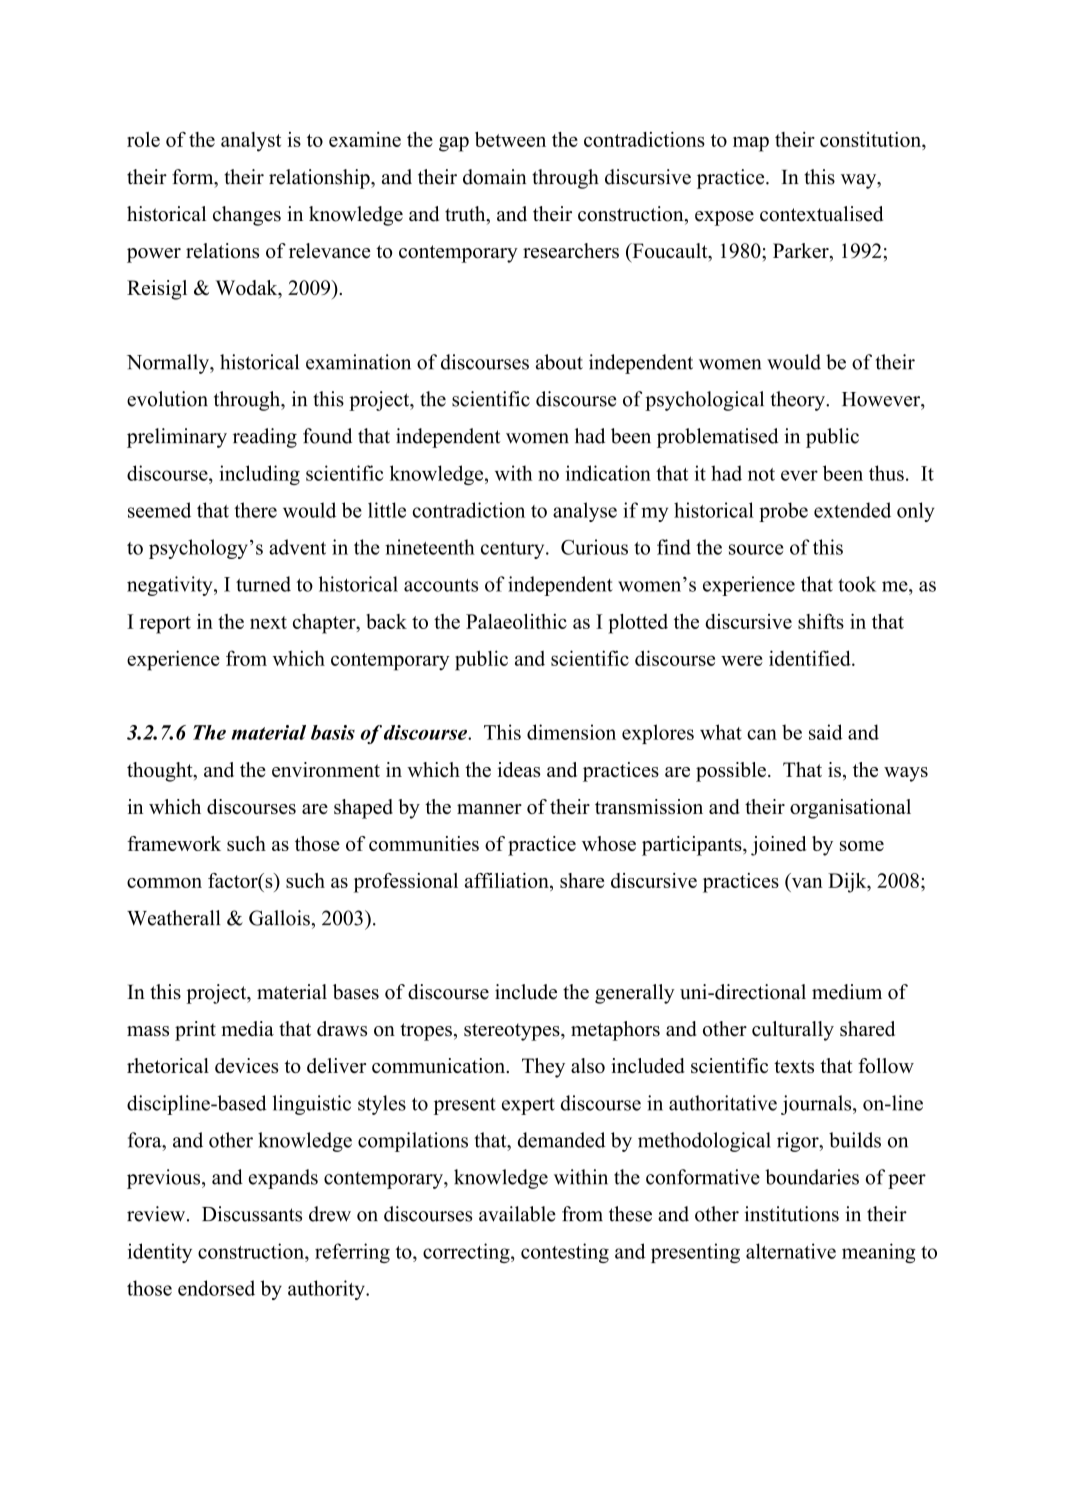  What do you see at coordinates (495, 177) in the screenshot?
I see `domain` at bounding box center [495, 177].
